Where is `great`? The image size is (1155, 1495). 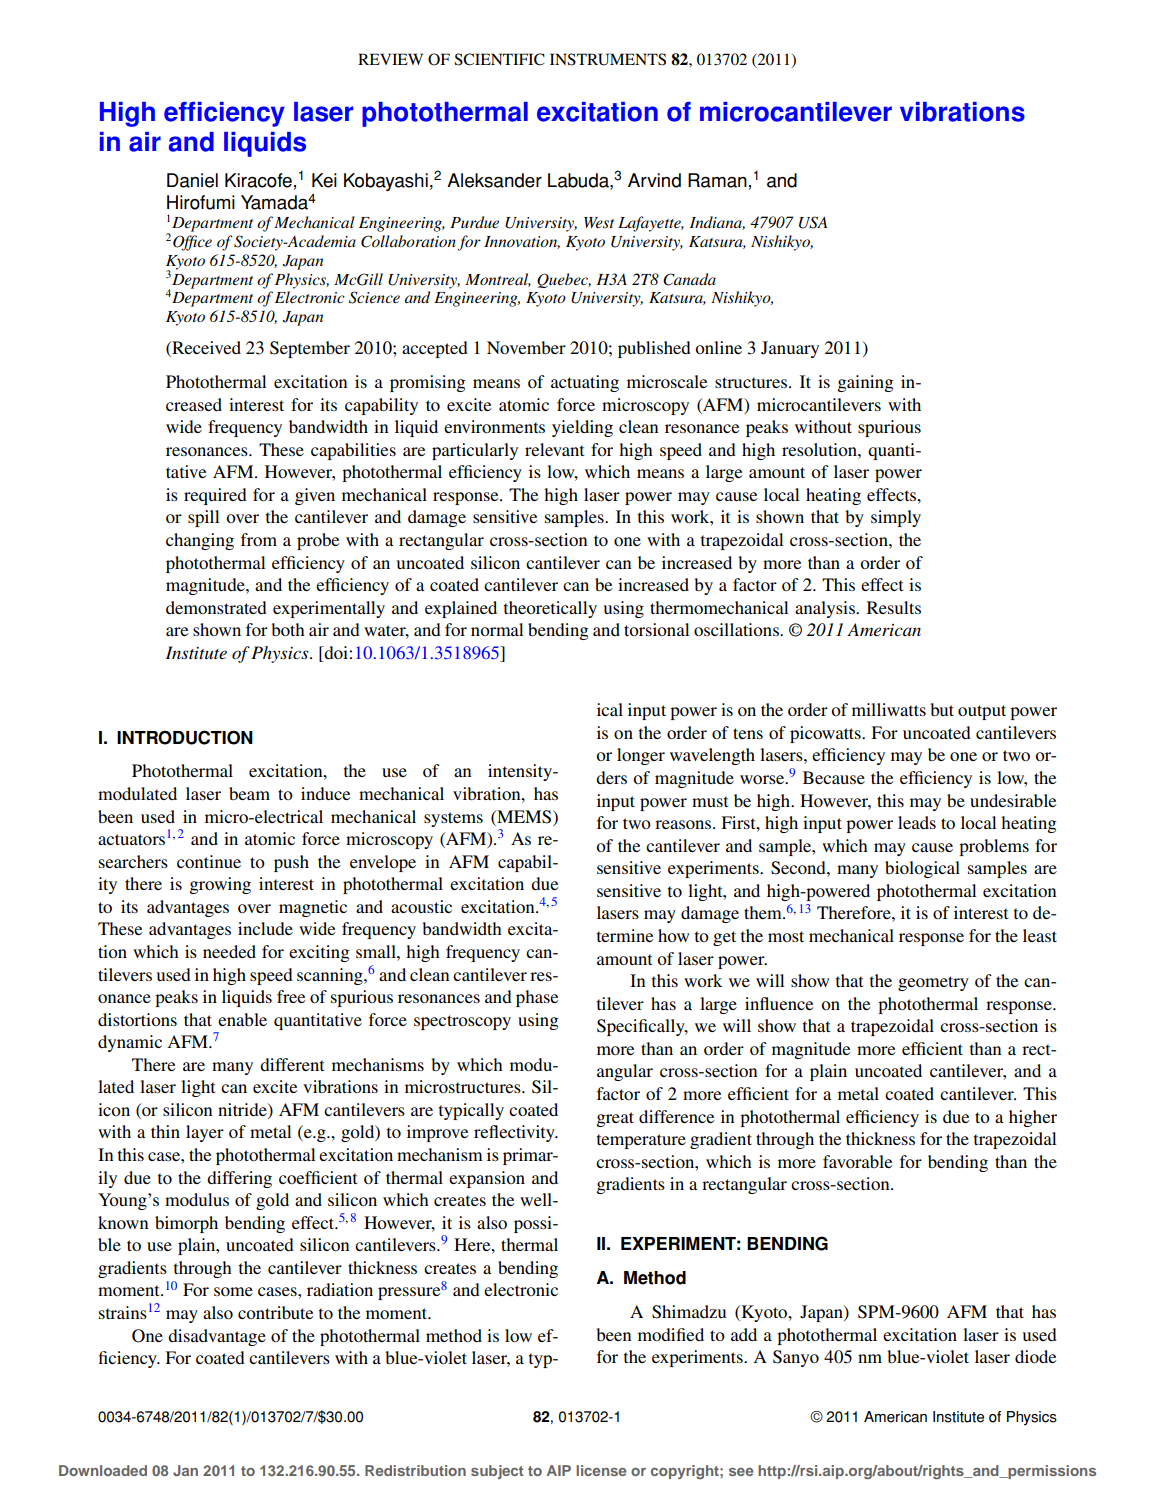
great is located at coordinates (615, 1119).
